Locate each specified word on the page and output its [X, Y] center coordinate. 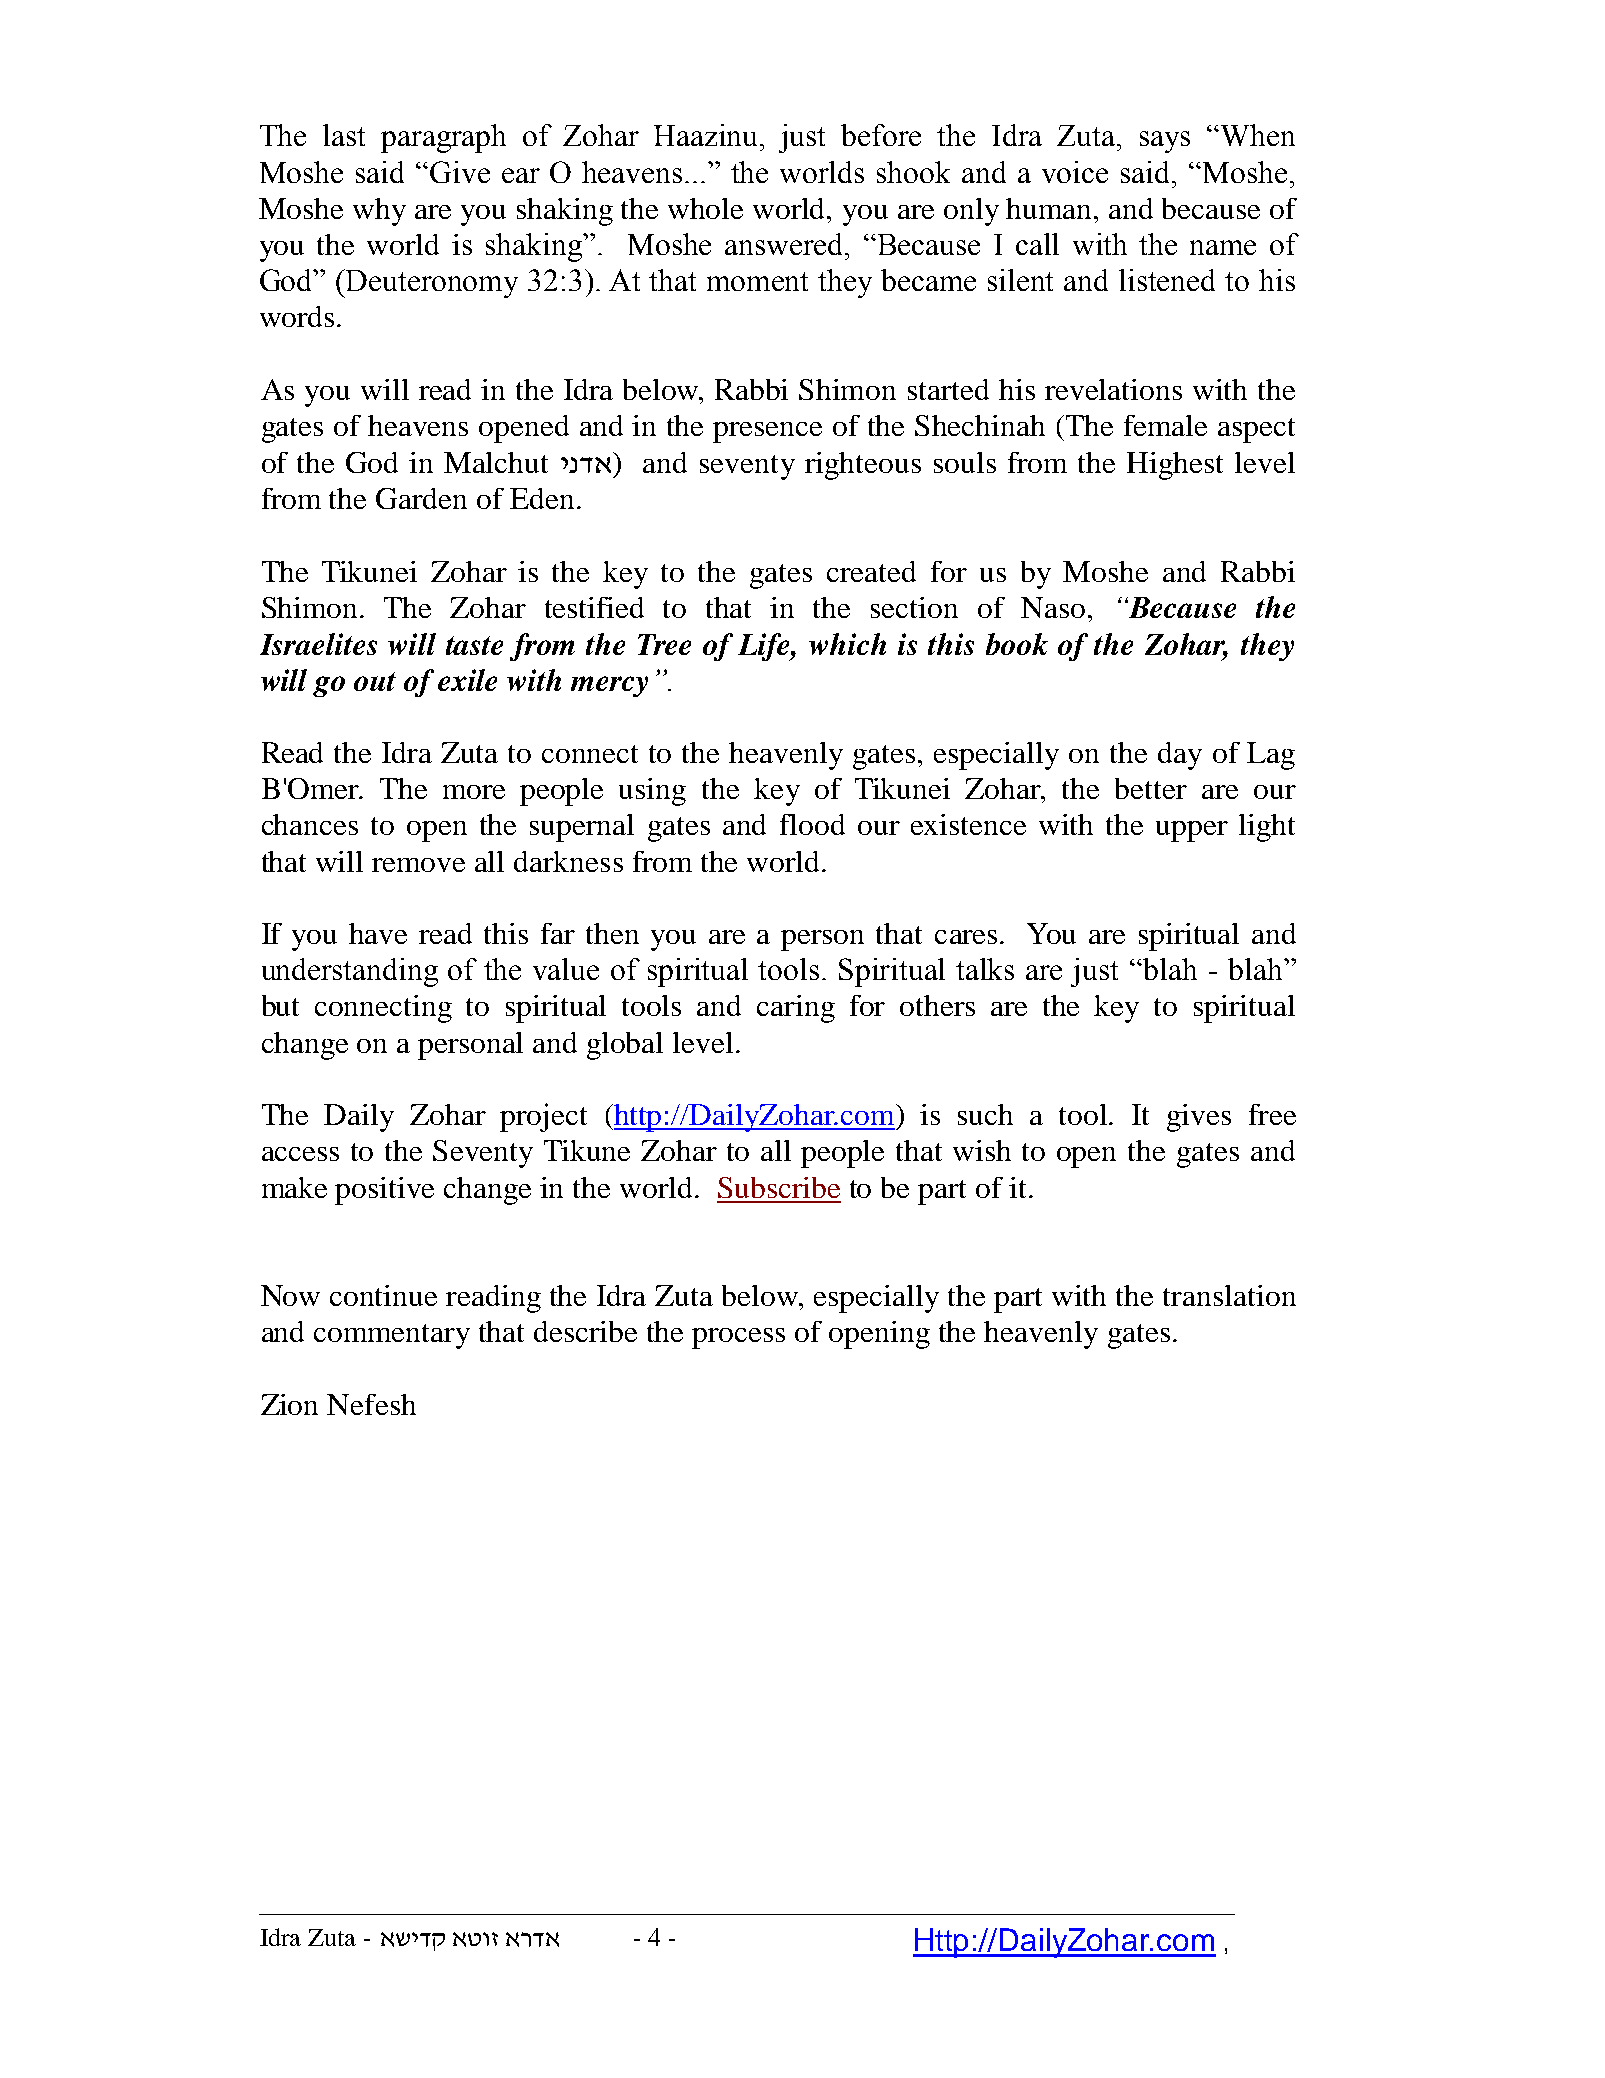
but [280, 1005]
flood [812, 824]
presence [767, 432]
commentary [392, 1336]
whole [705, 208]
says [1165, 142]
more [474, 792]
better [1151, 788]
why [379, 212]
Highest [1175, 466]
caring [796, 1009]
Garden [421, 498]
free [1272, 1114]
